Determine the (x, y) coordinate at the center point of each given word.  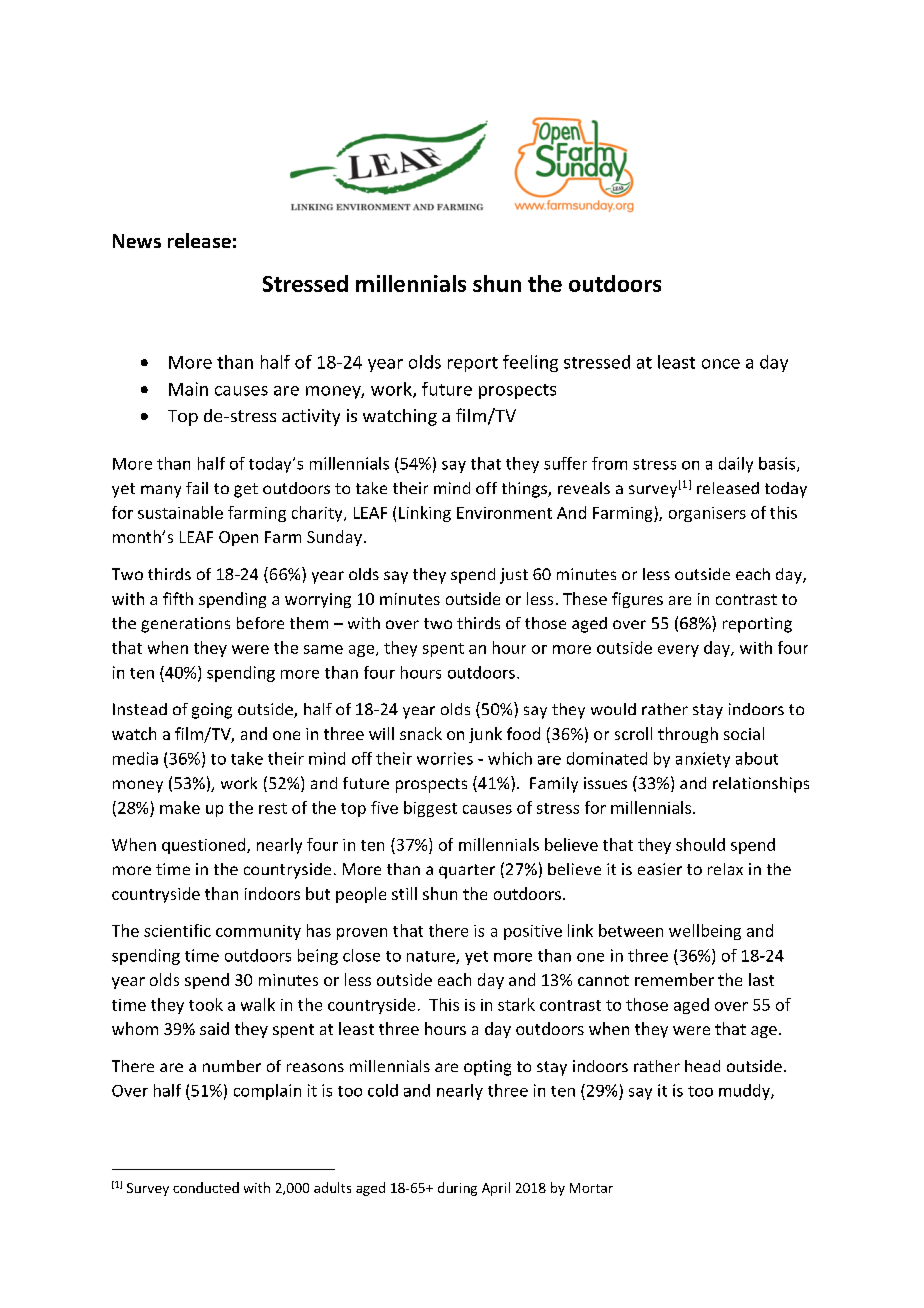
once (721, 364)
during (457, 1189)
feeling (530, 363)
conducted (206, 1187)
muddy (745, 1092)
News (137, 241)
